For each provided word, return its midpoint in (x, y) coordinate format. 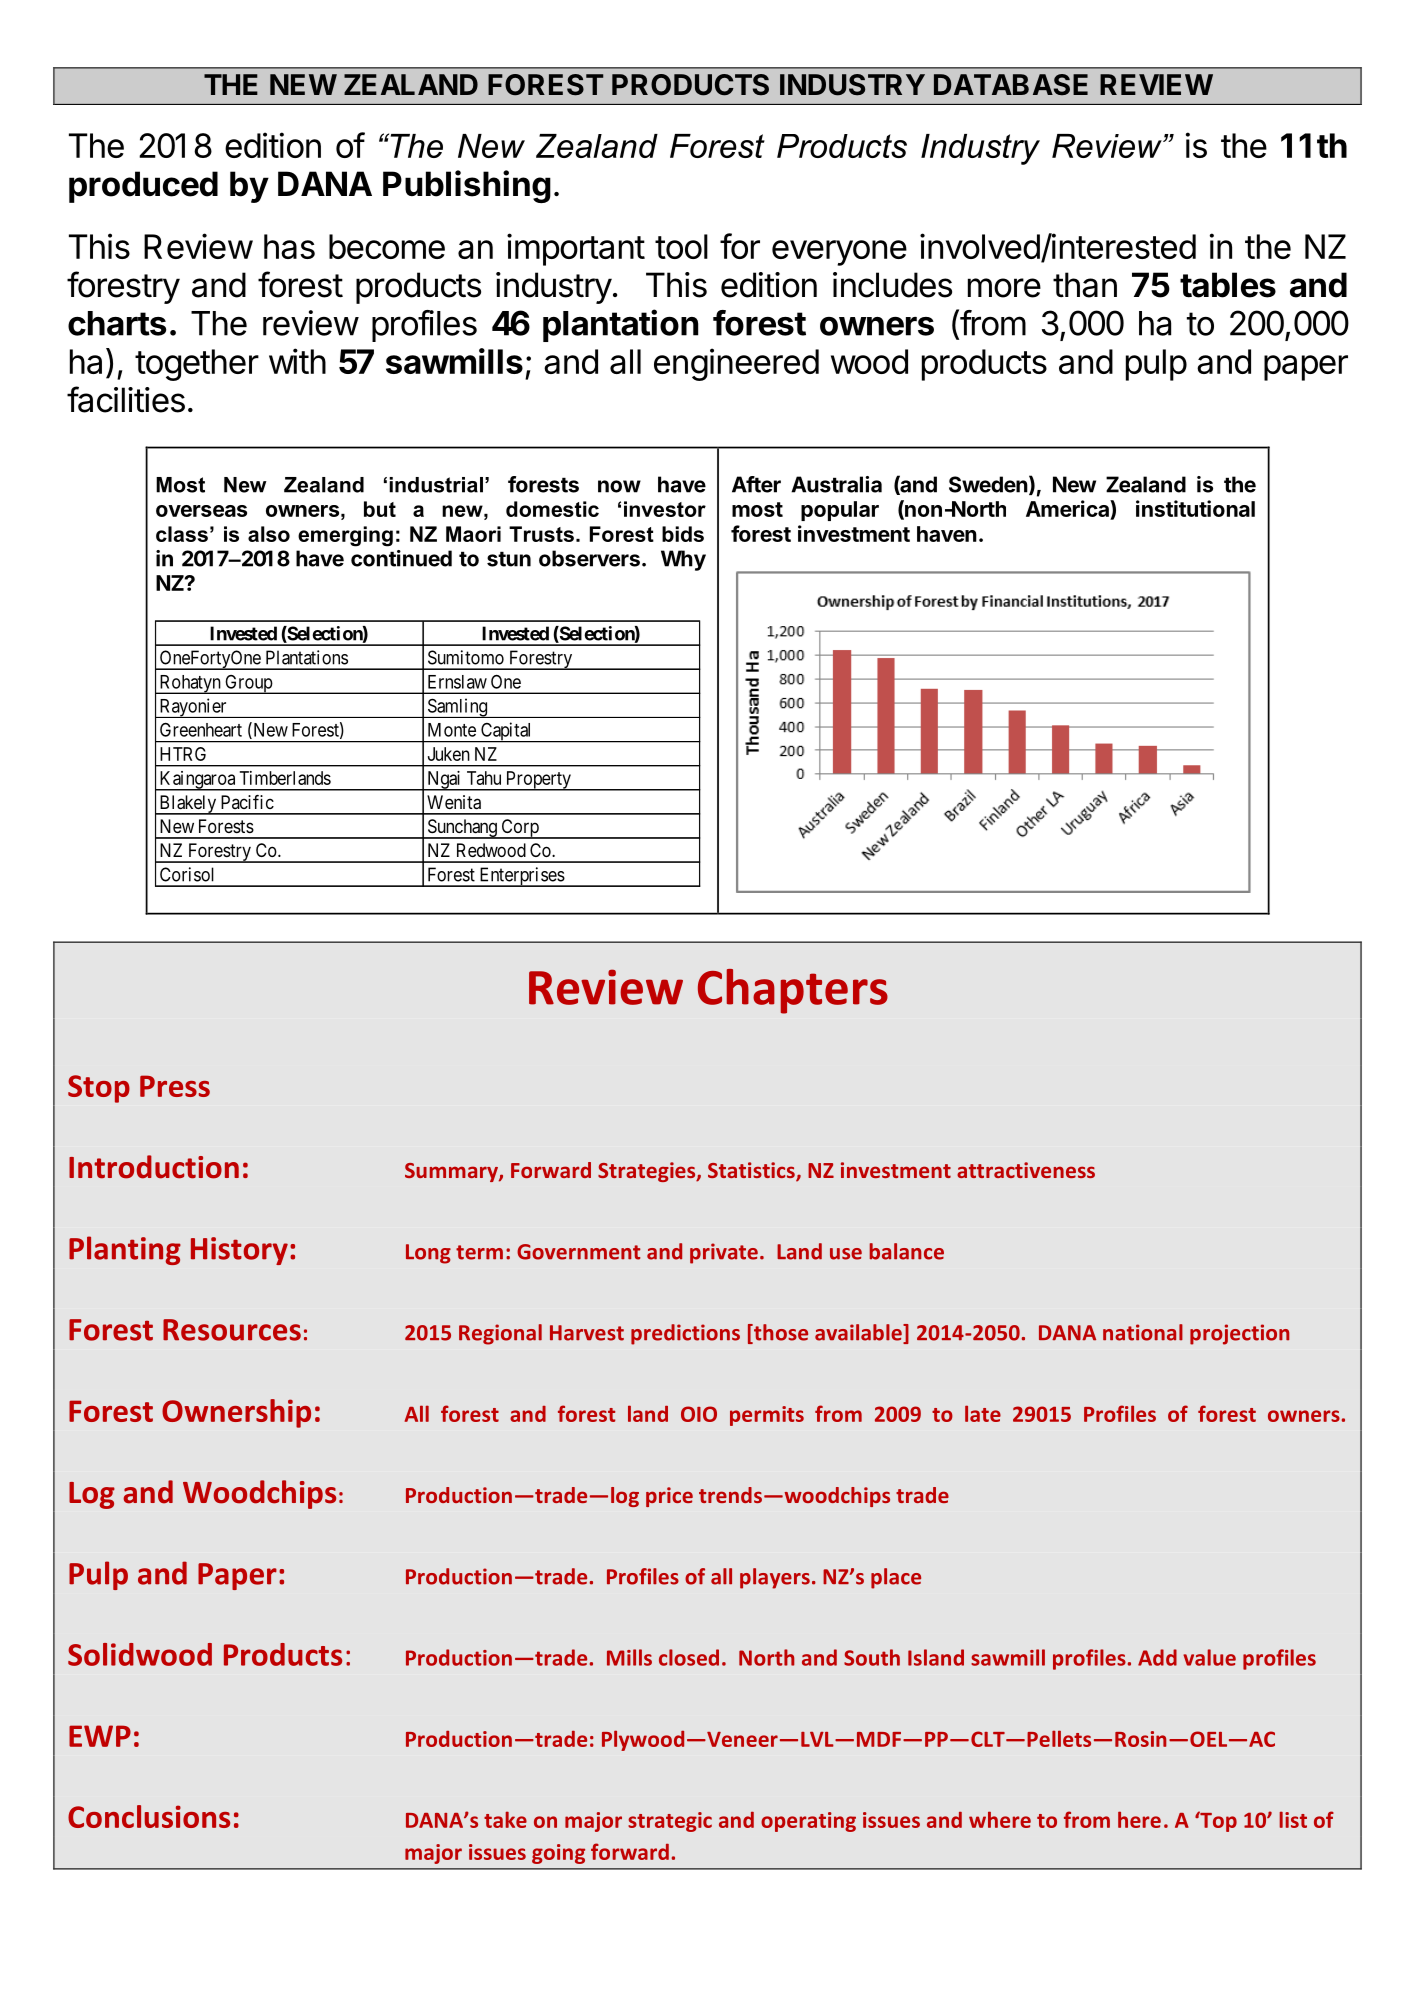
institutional (1195, 508)
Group (248, 684)
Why (683, 560)
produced (143, 187)
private (724, 1253)
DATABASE (1011, 85)
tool (681, 246)
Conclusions (149, 1816)
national (1143, 1332)
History (239, 1251)
